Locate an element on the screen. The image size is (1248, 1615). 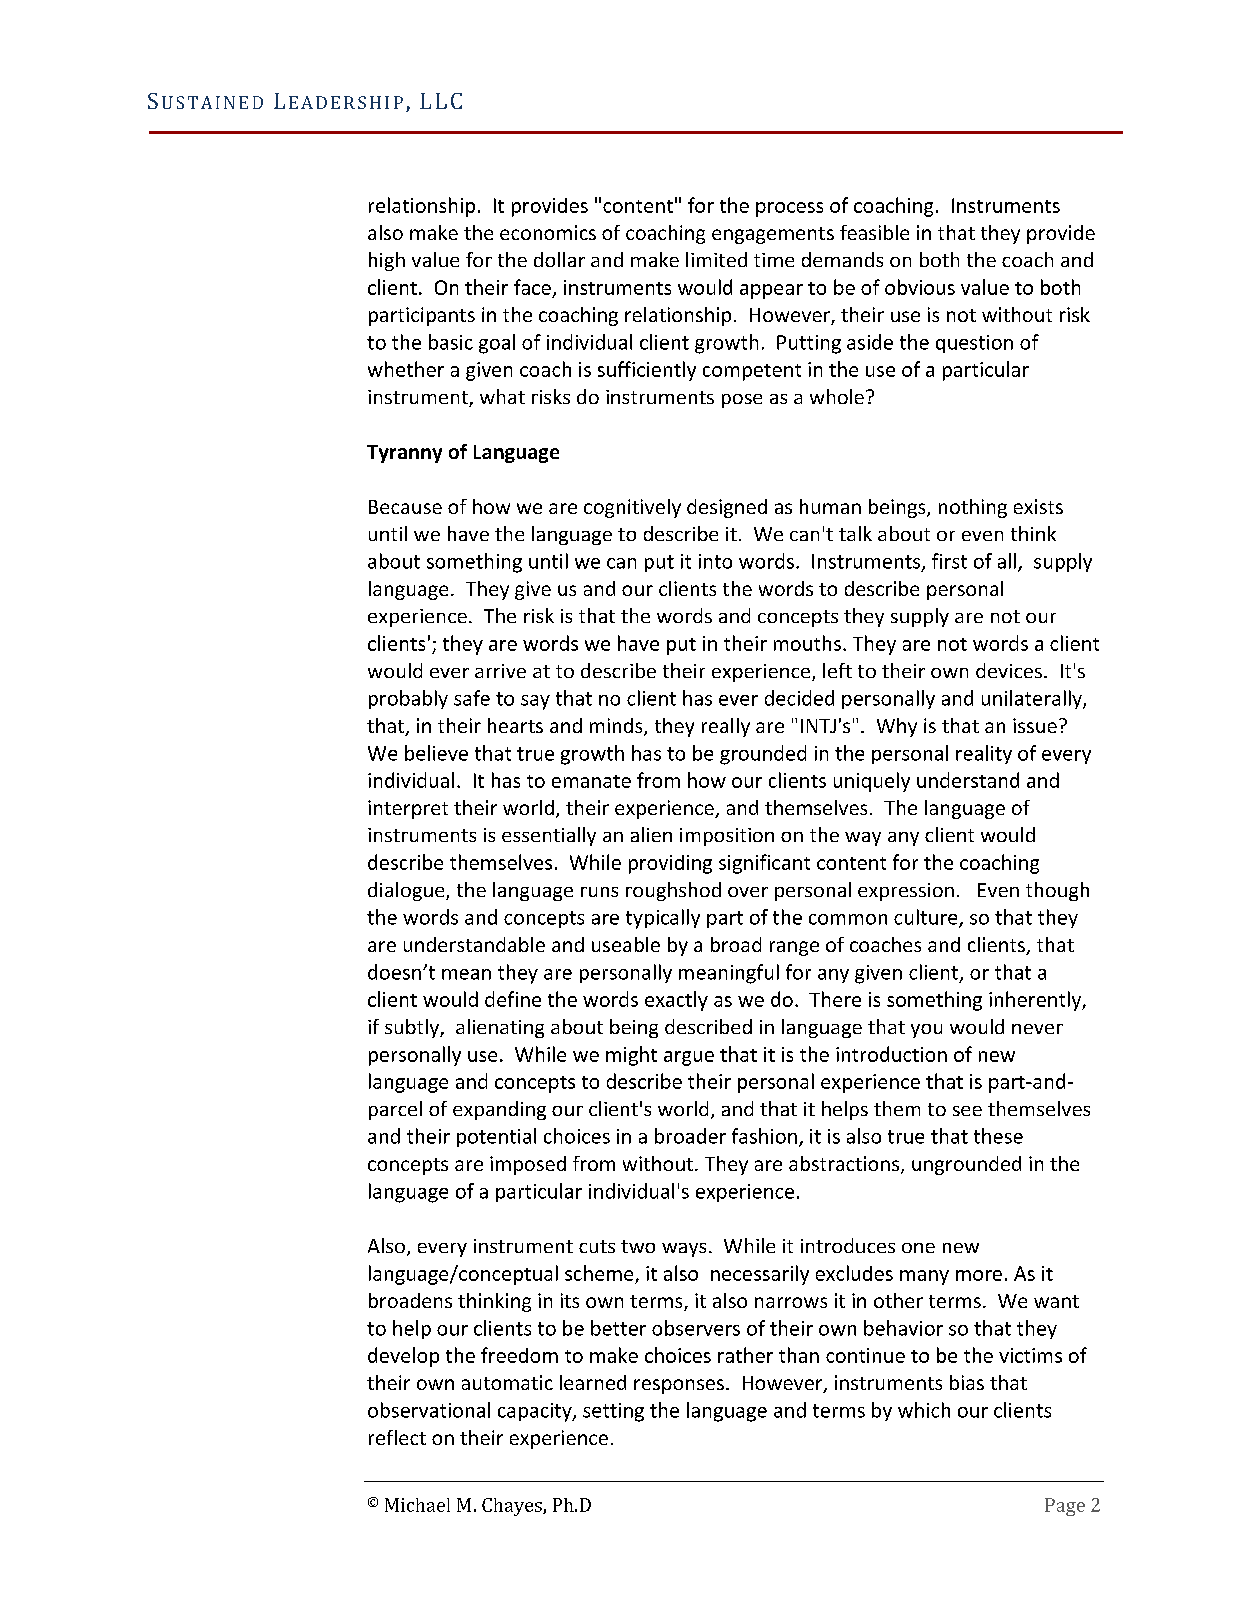
believe is located at coordinates (436, 753).
